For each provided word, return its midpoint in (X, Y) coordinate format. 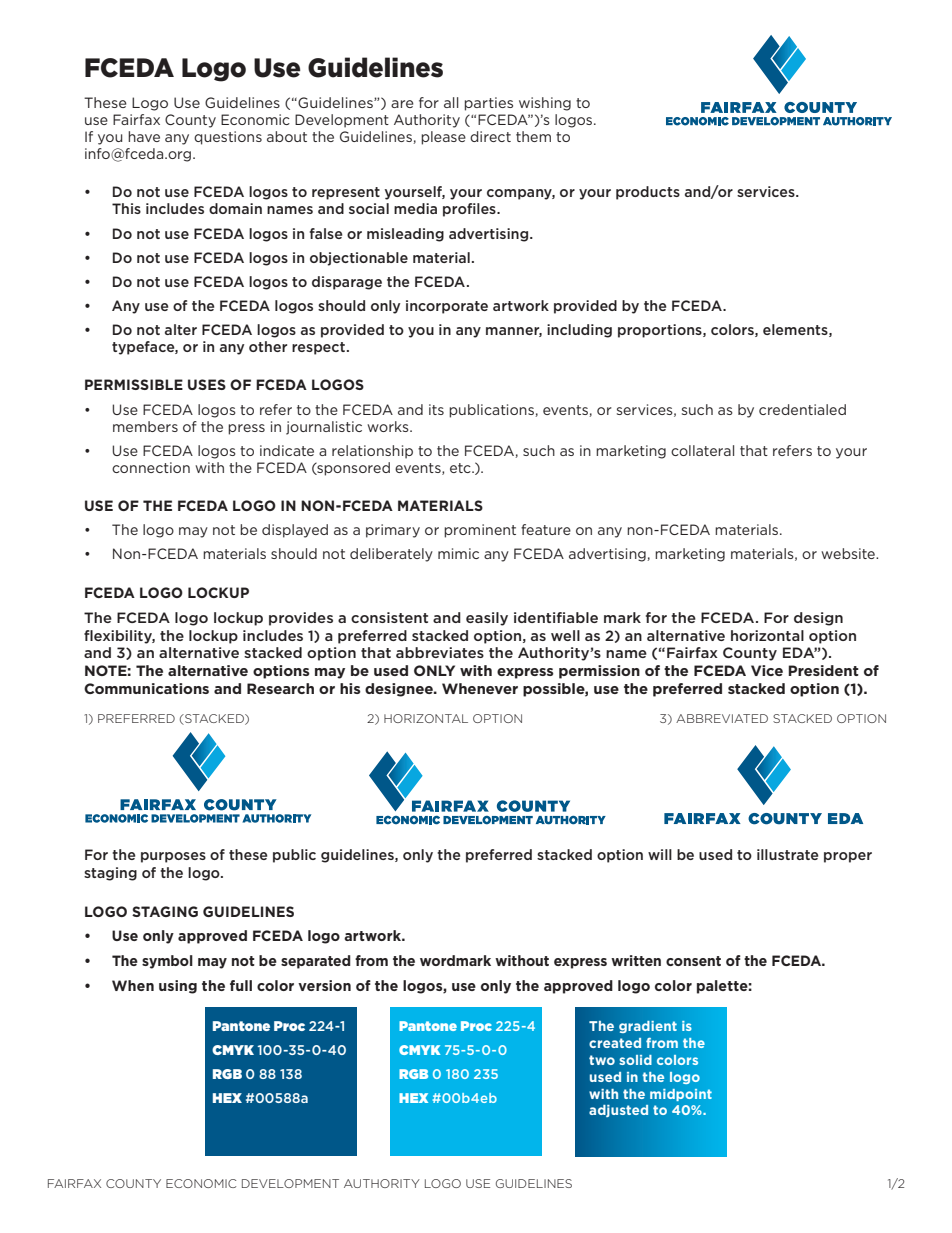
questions (228, 138)
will (660, 854)
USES (207, 384)
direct (490, 136)
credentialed (802, 409)
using (178, 987)
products (648, 193)
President (823, 670)
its (436, 409)
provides (301, 619)
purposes (173, 857)
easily (487, 619)
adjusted (618, 1111)
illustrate (788, 854)
